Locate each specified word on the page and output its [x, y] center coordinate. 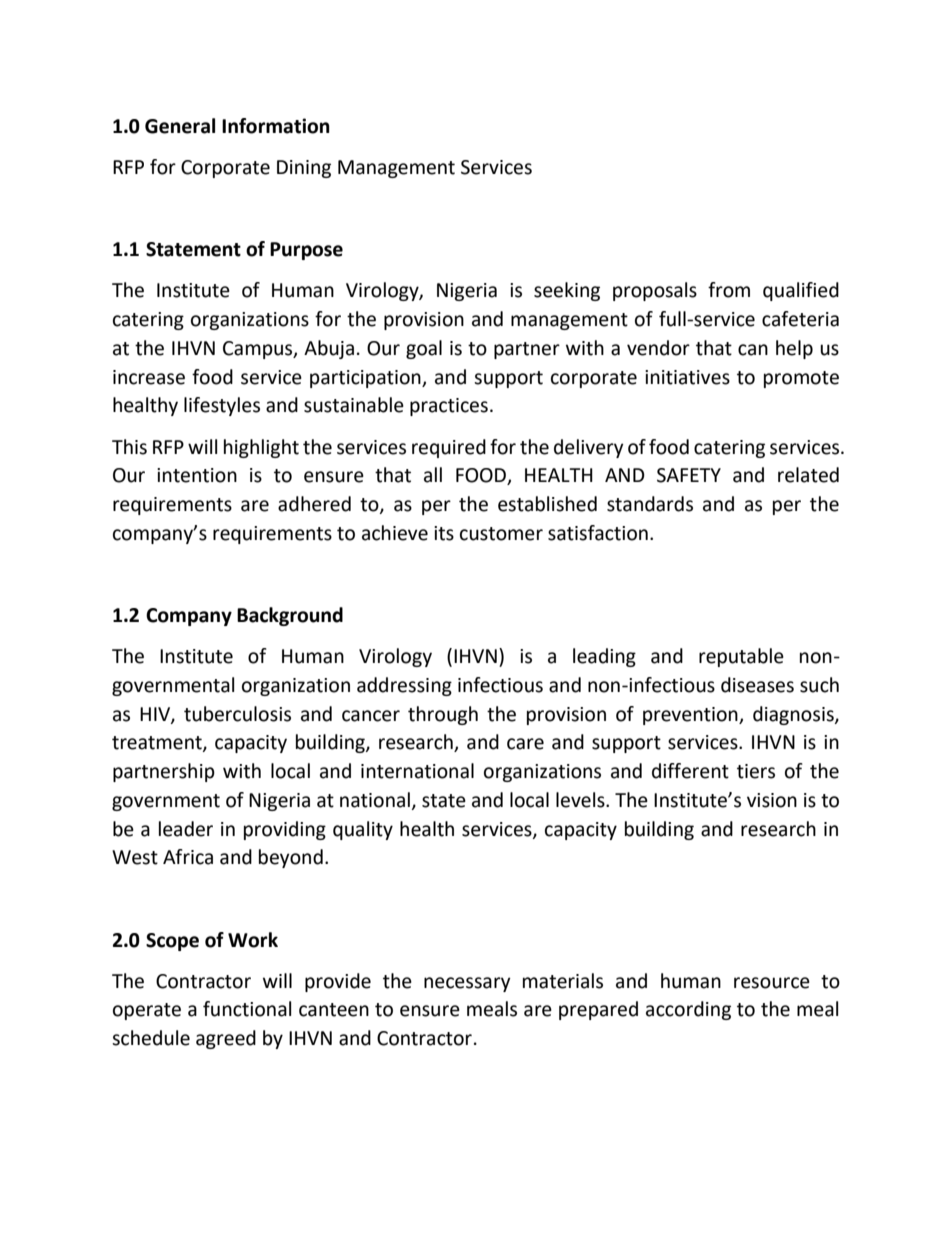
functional [247, 1009]
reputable [741, 657]
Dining [304, 169]
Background [290, 616]
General [180, 126]
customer [501, 534]
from [729, 290]
